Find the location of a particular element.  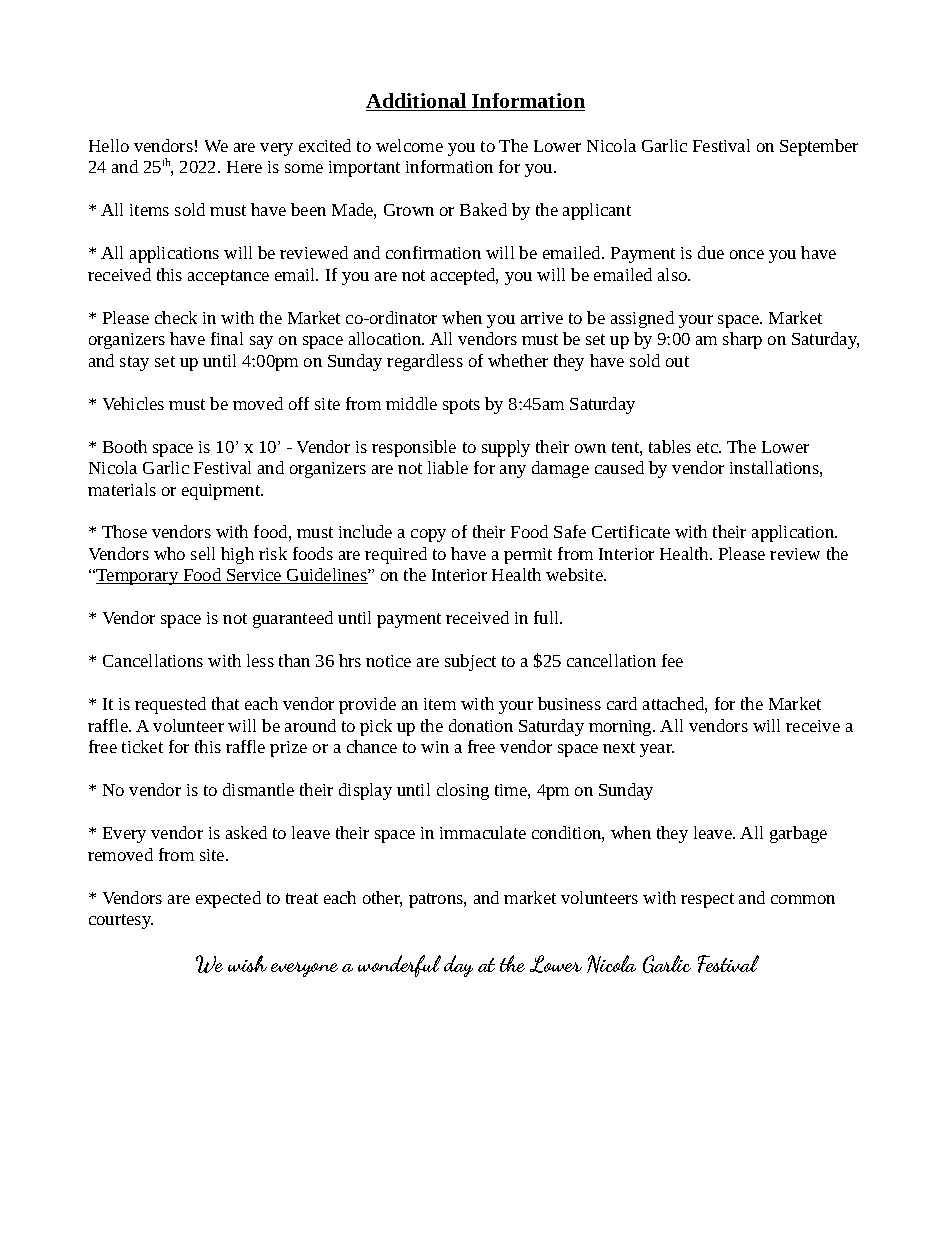

welcome is located at coordinates (409, 145).
